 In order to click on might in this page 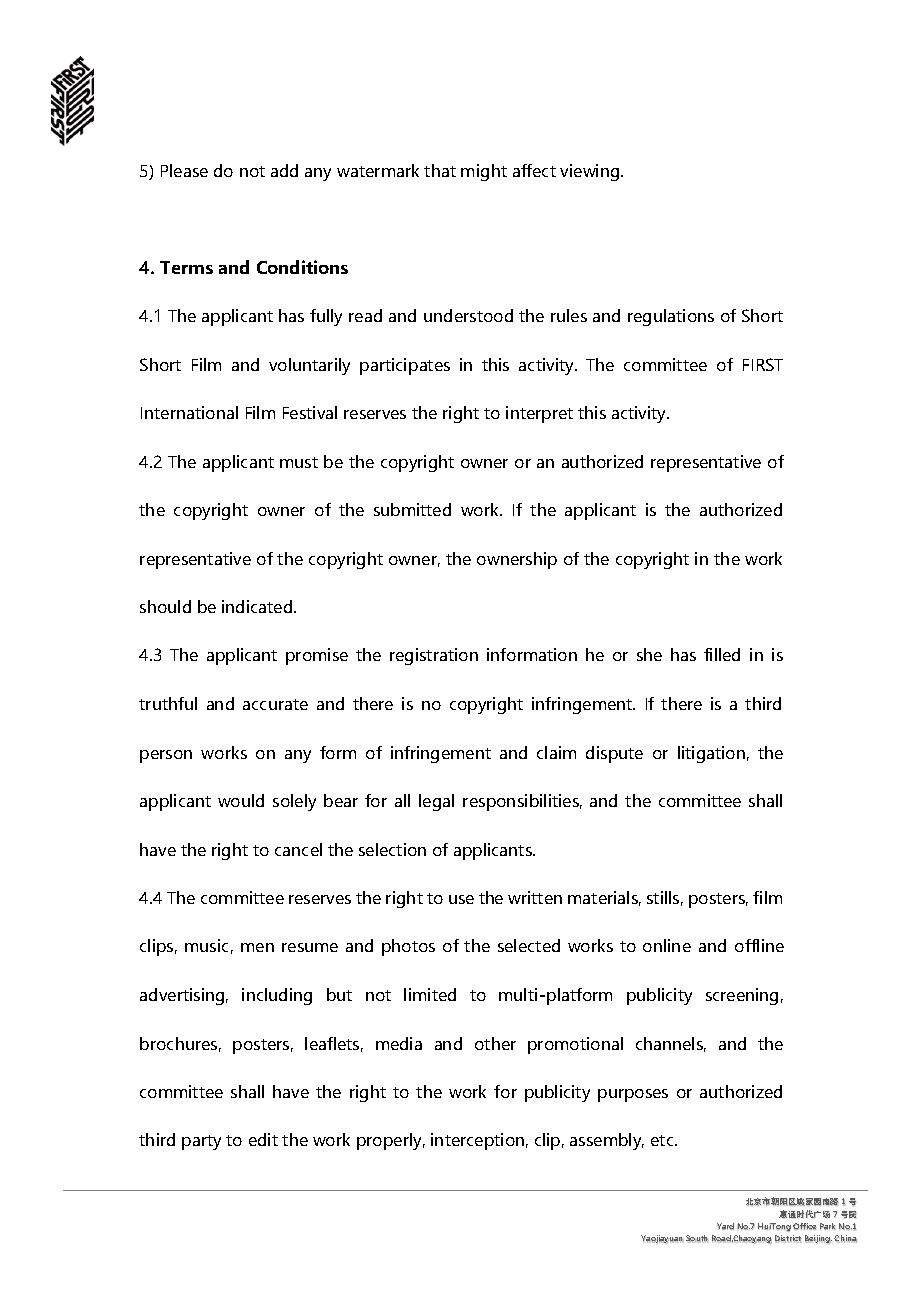, I will do `click(484, 172)`.
